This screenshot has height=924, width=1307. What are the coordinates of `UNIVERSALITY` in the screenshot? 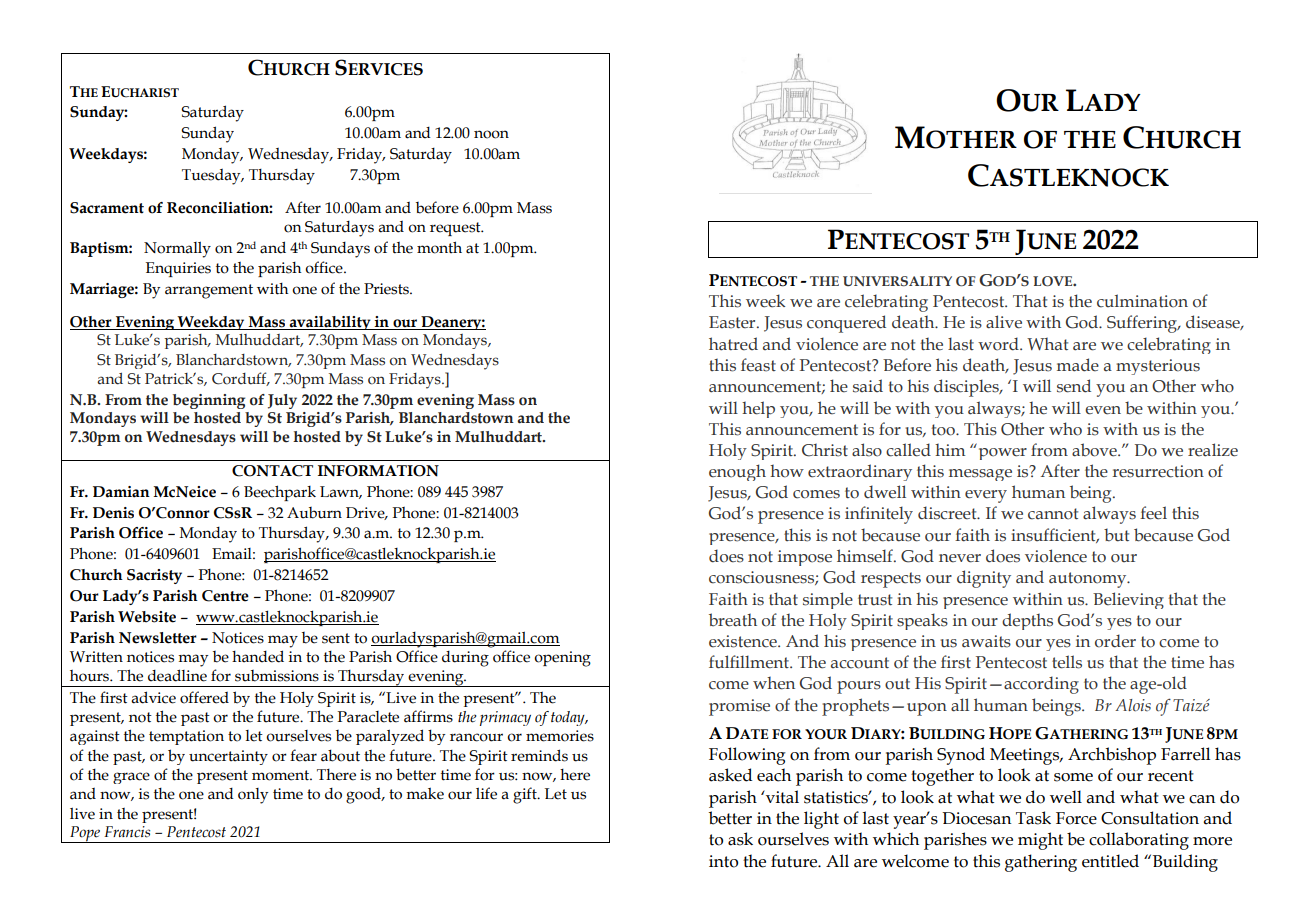 It's located at (897, 281).
